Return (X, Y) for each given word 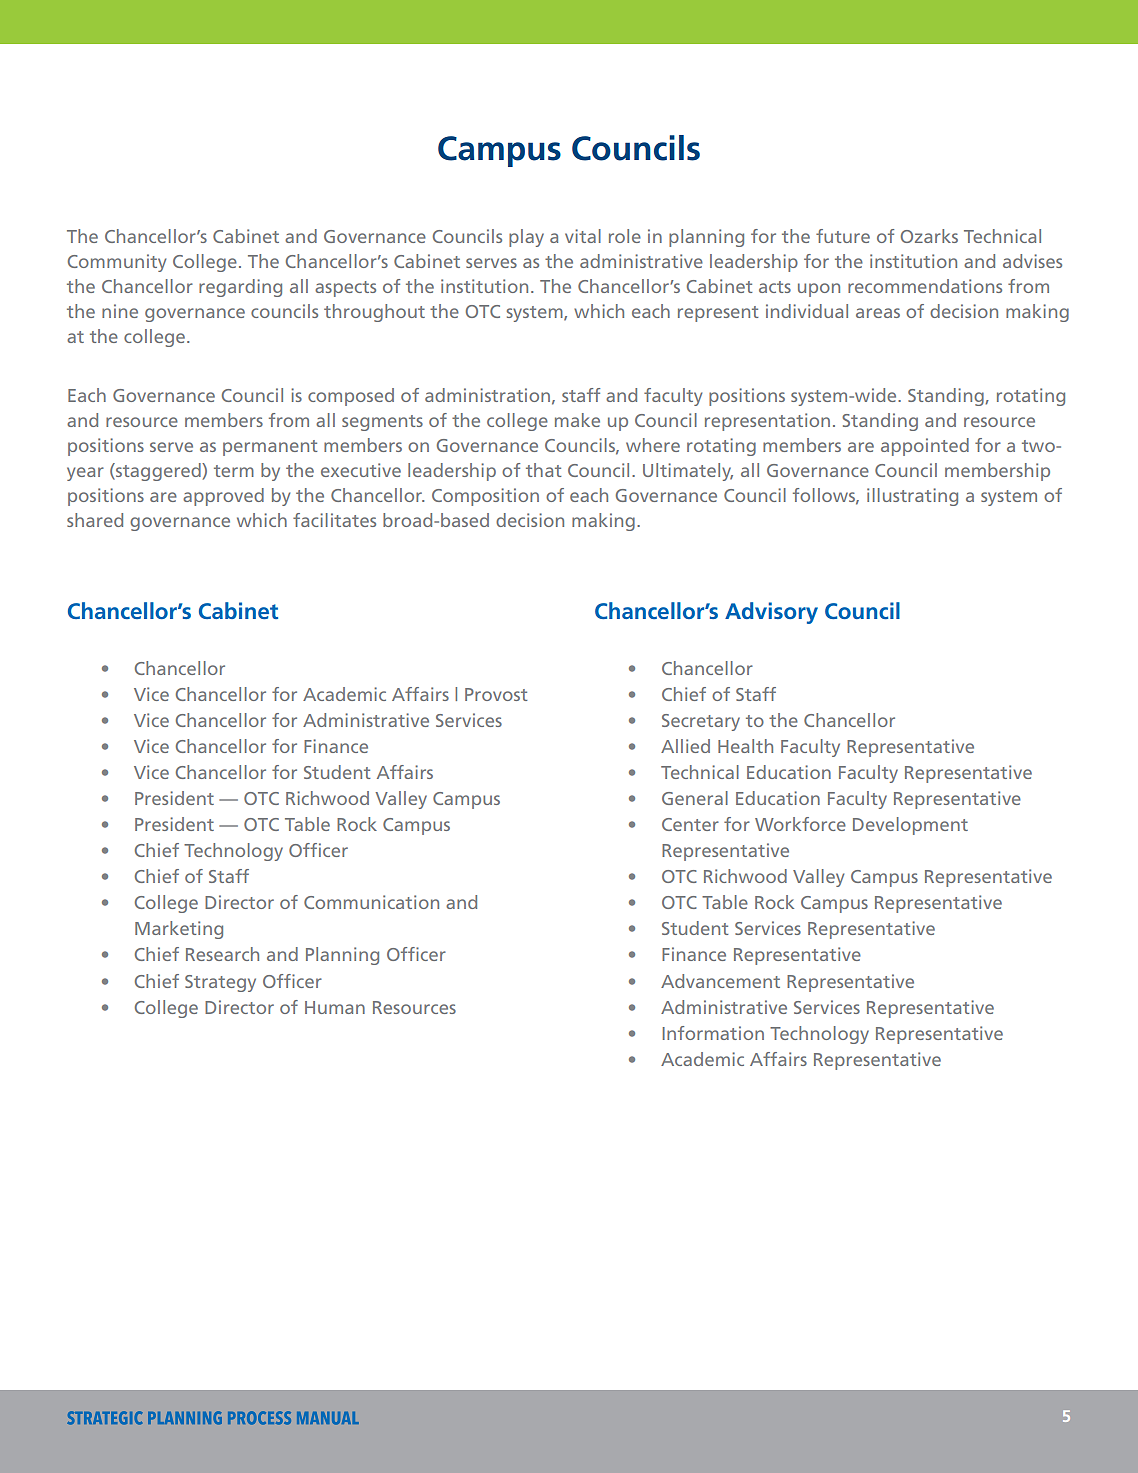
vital (583, 236)
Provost (496, 694)
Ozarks (929, 236)
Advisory (771, 613)
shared (95, 520)
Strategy (220, 983)
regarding (240, 288)
